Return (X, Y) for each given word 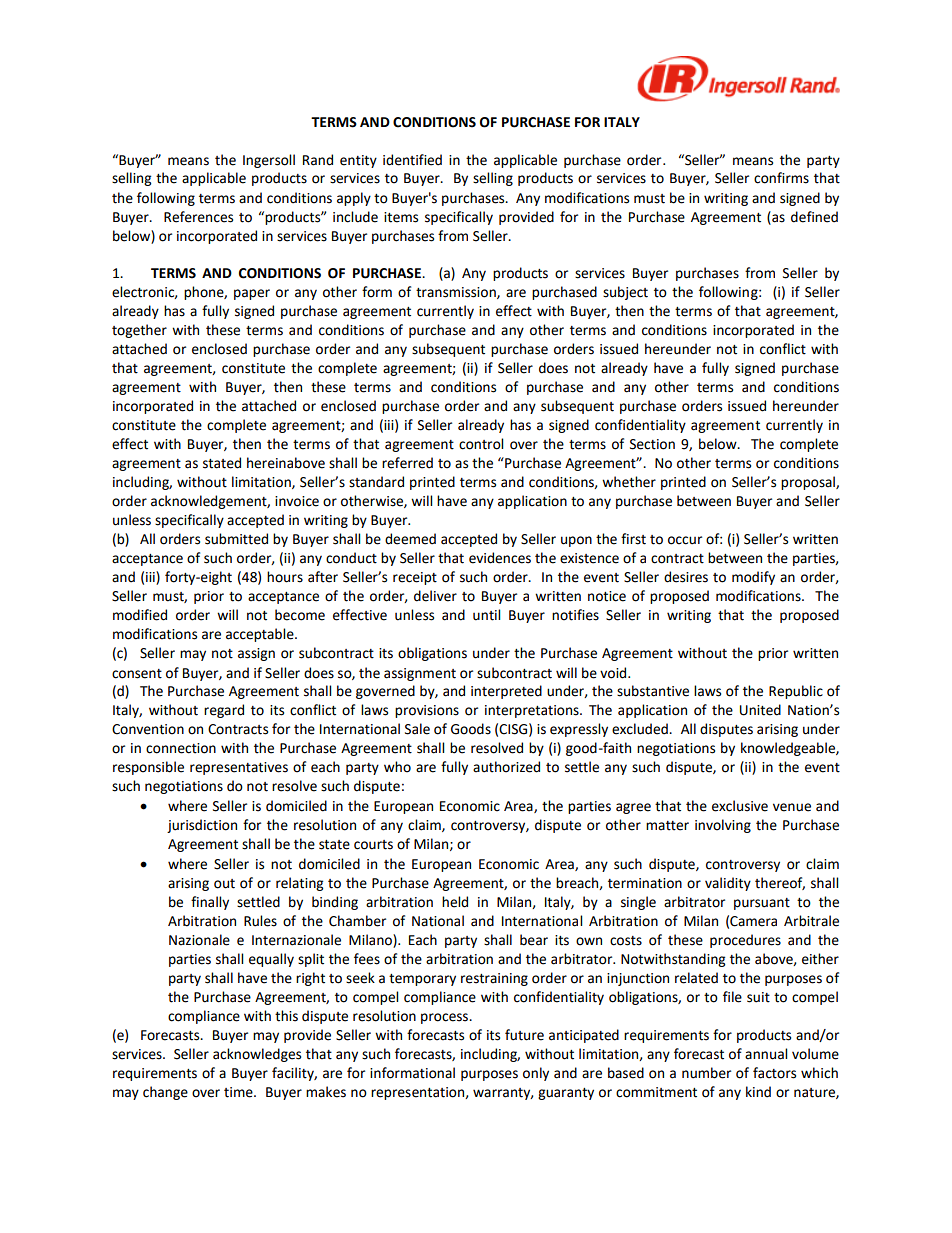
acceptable (261, 635)
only (536, 1074)
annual (766, 1054)
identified (412, 160)
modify (753, 578)
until (486, 615)
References (198, 217)
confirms (781, 178)
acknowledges (257, 1055)
